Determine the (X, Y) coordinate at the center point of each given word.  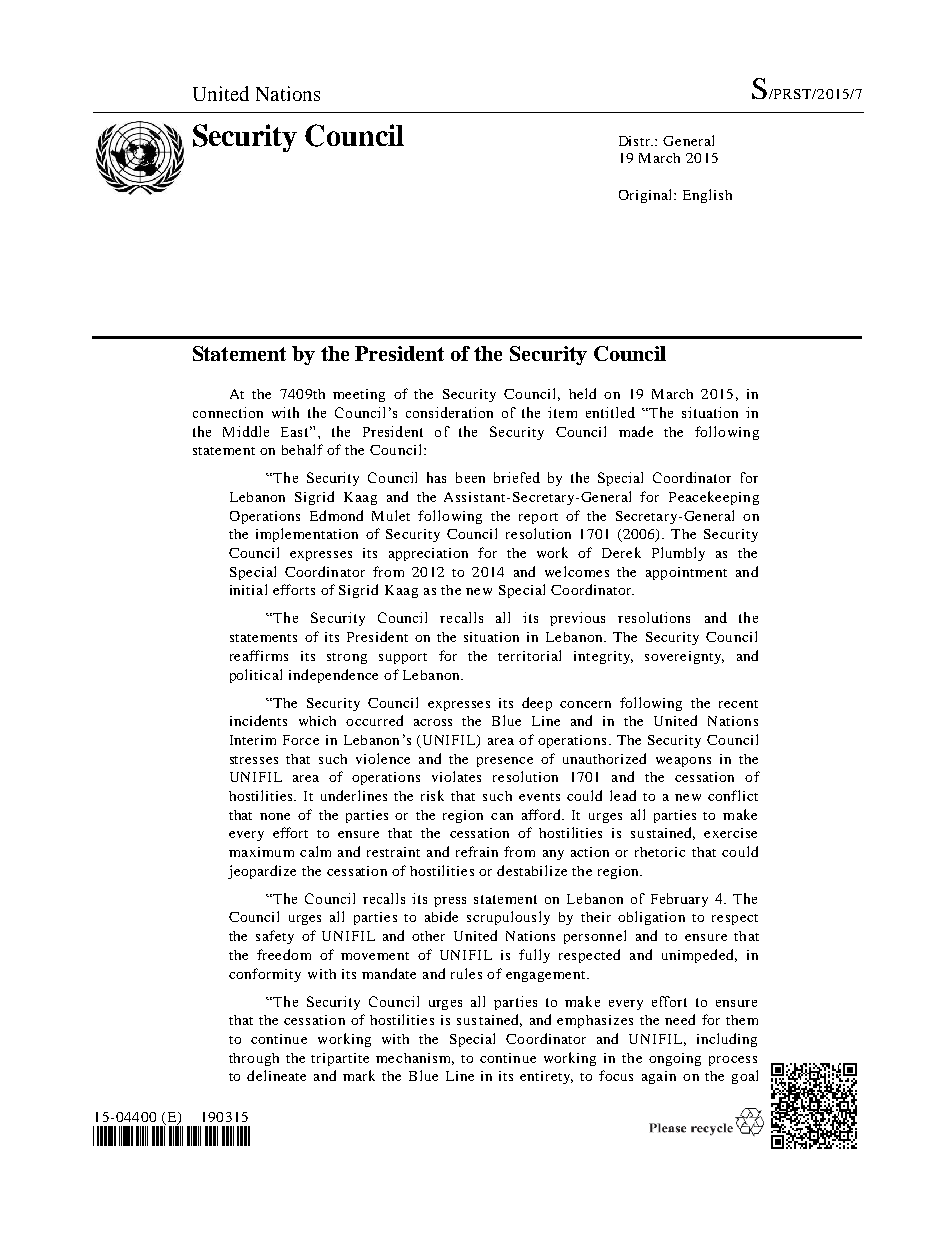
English (707, 196)
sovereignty (684, 657)
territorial (529, 655)
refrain (477, 851)
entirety (546, 1077)
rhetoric (660, 852)
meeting (359, 395)
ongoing (675, 1059)
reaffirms (259, 655)
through (254, 1059)
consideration (449, 412)
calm (315, 851)
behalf (302, 449)
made (636, 431)
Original (647, 196)
